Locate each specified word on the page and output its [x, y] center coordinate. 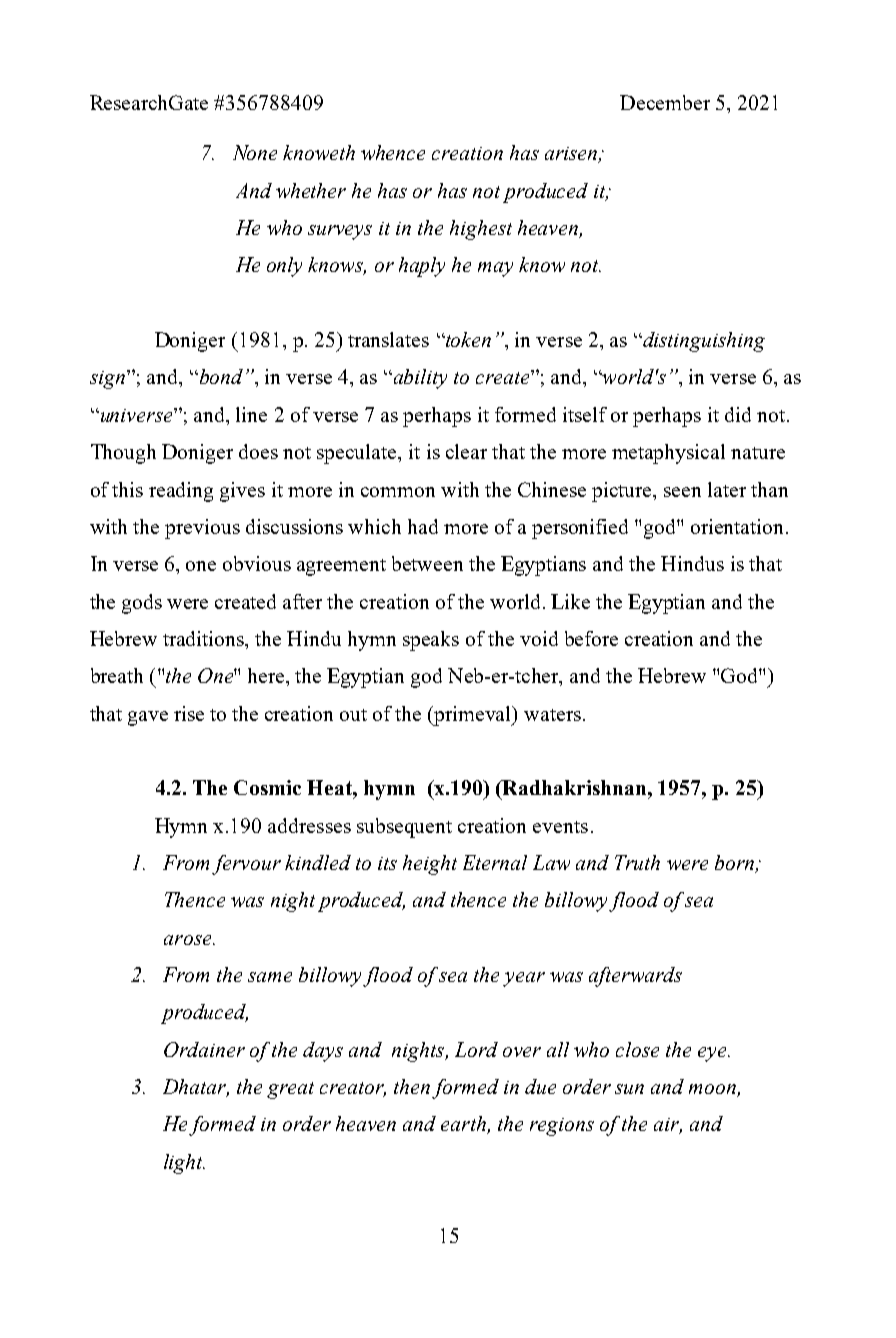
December [665, 102]
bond [220, 376]
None [255, 152]
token [467, 339]
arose [189, 940]
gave [148, 718]
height [430, 865]
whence [393, 152]
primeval [473, 716]
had [423, 526]
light [184, 1164]
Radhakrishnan [575, 787]
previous [202, 529]
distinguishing [703, 342]
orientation [739, 526]
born [736, 864]
